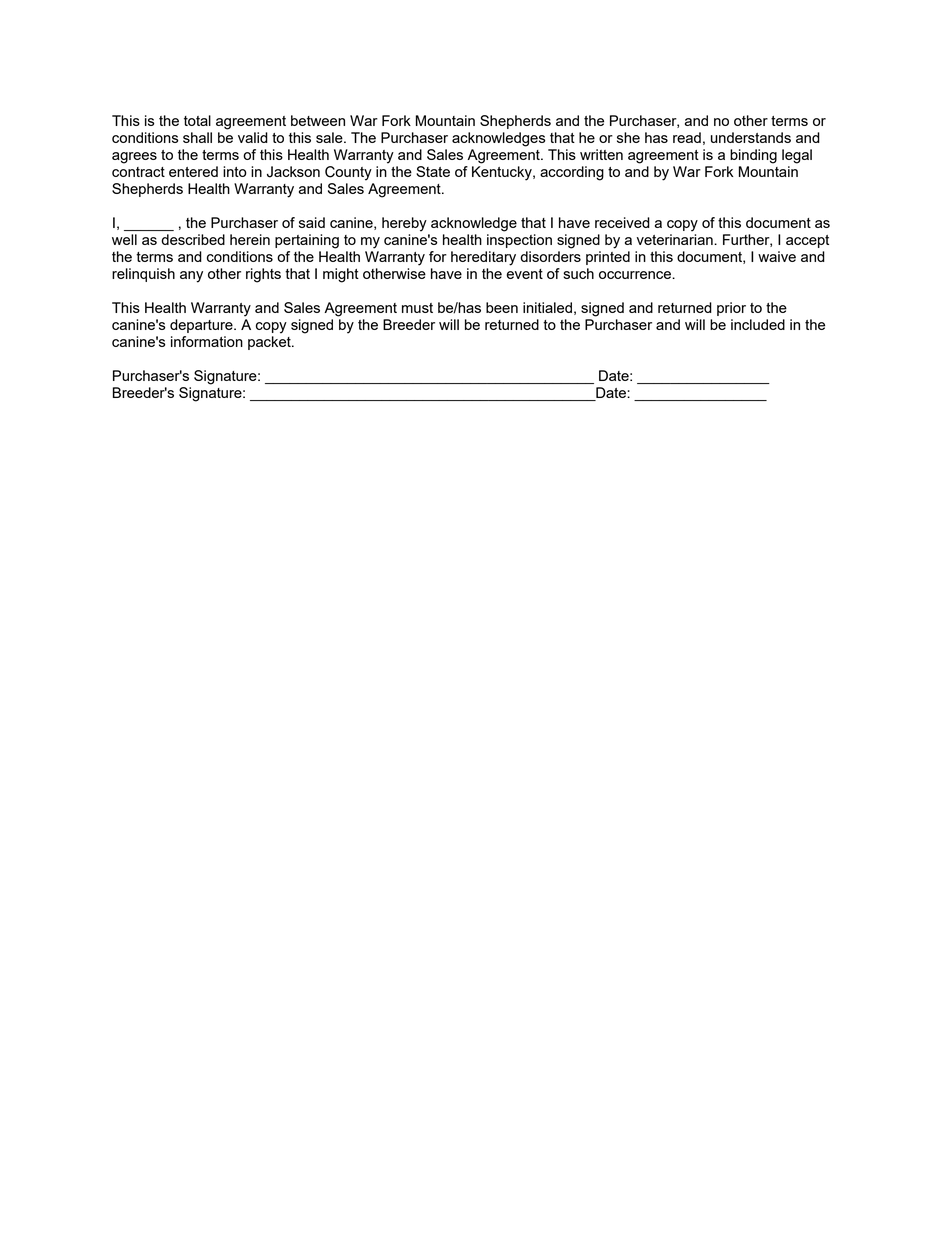 Image resolution: width=952 pixels, height=1233 pixels. I want to click on between, so click(318, 120).
